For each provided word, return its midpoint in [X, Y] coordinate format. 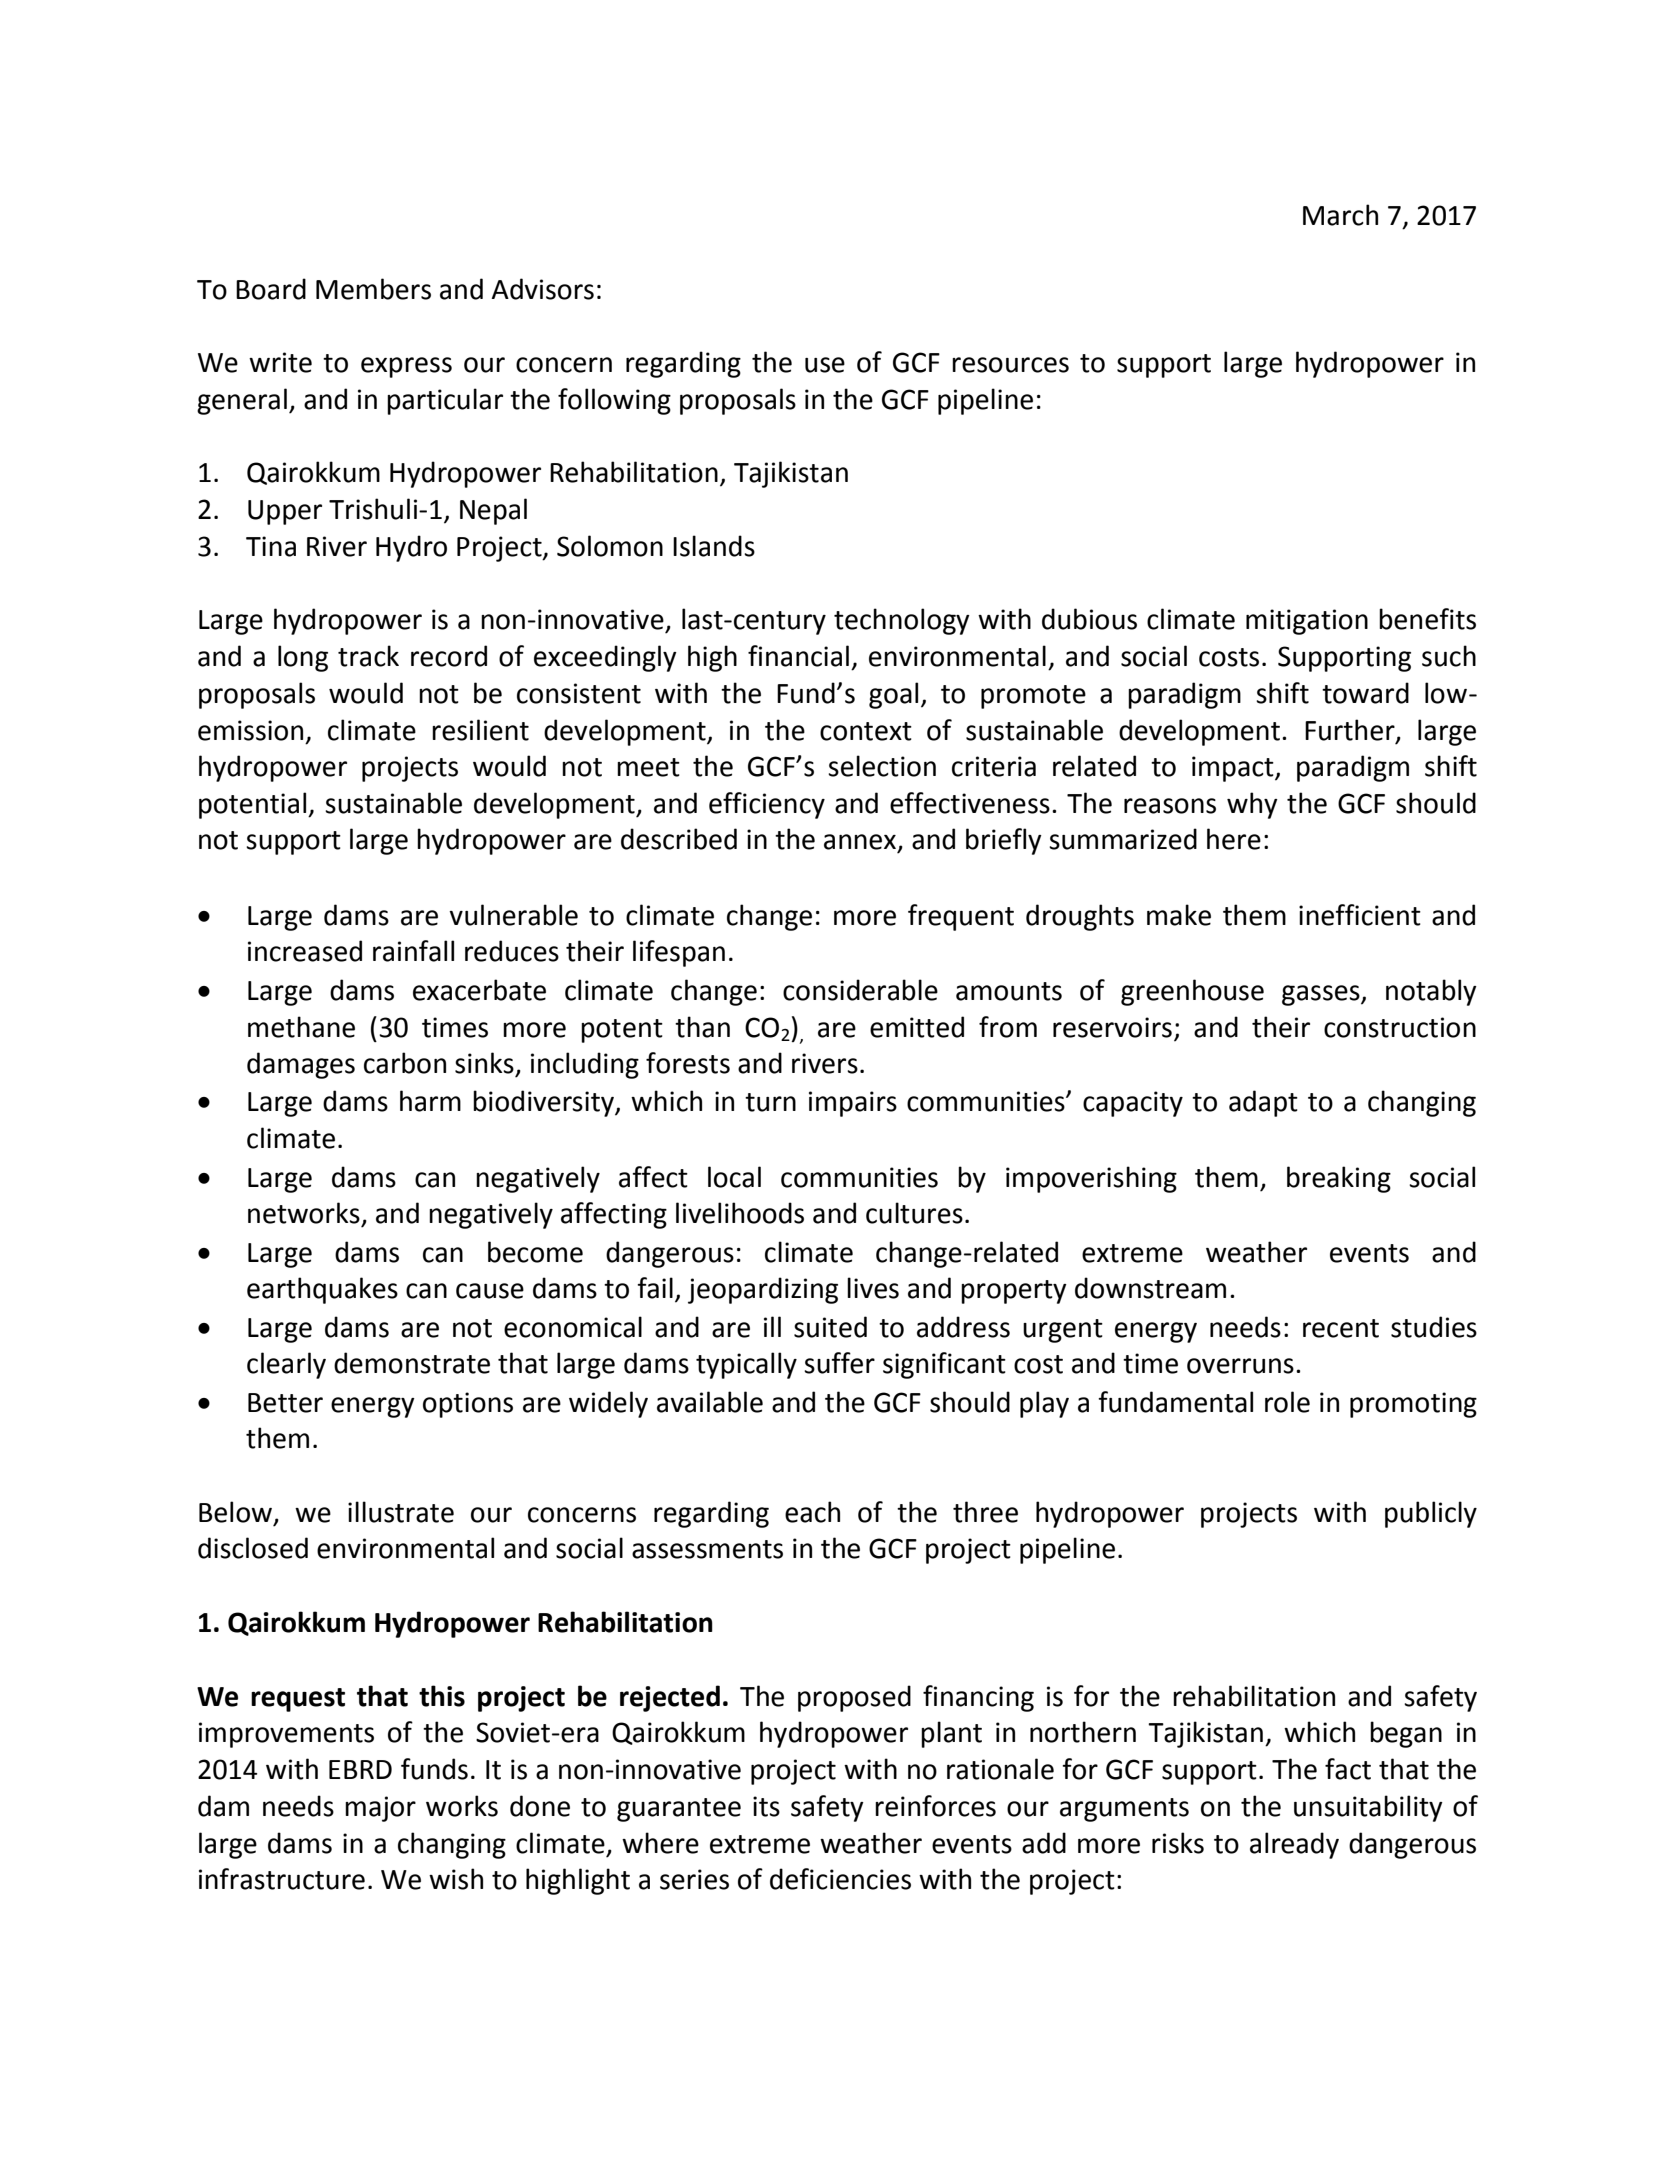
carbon [405, 1063]
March [1340, 215]
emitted [917, 1027]
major [380, 1809]
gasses [1322, 995]
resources [1010, 365]
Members [373, 289]
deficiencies [840, 1879]
